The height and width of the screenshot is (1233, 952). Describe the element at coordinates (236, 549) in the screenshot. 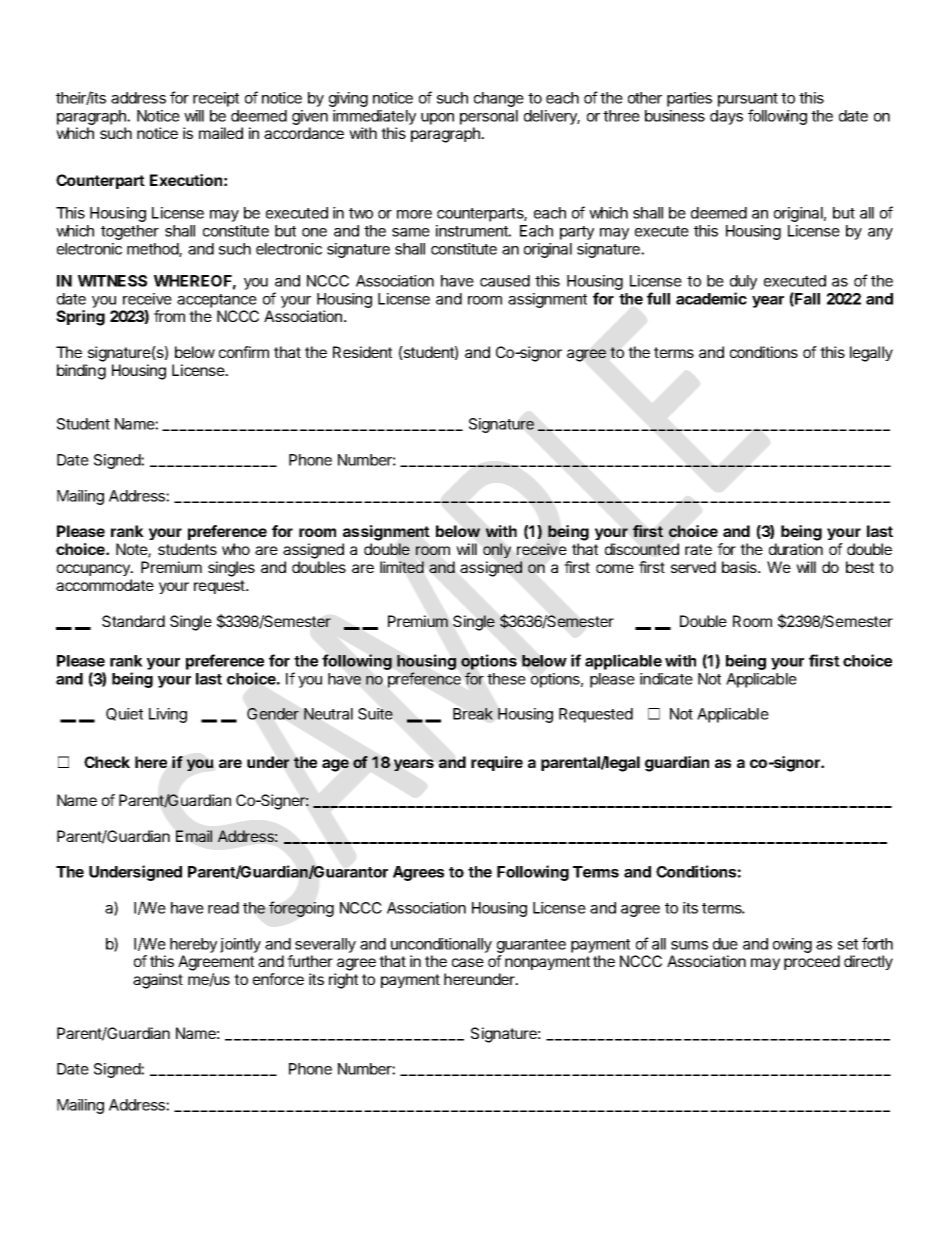

I see `who` at that location.
